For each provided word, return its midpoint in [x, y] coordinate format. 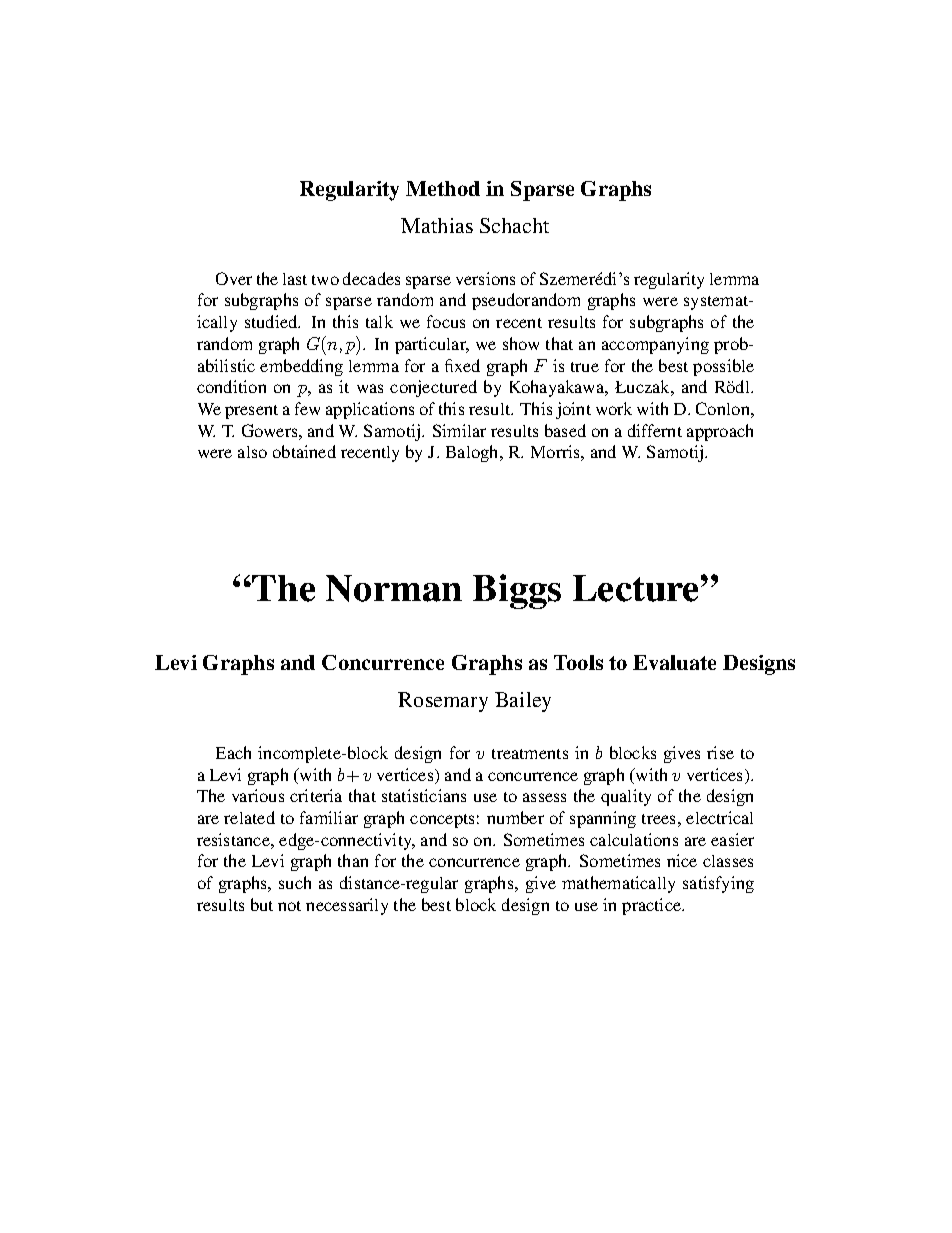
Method [443, 188]
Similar [459, 430]
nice [682, 860]
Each [233, 752]
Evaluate [674, 662]
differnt [655, 430]
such [295, 882]
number [515, 817]
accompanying [655, 345]
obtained [304, 451]
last [295, 279]
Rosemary [443, 702]
